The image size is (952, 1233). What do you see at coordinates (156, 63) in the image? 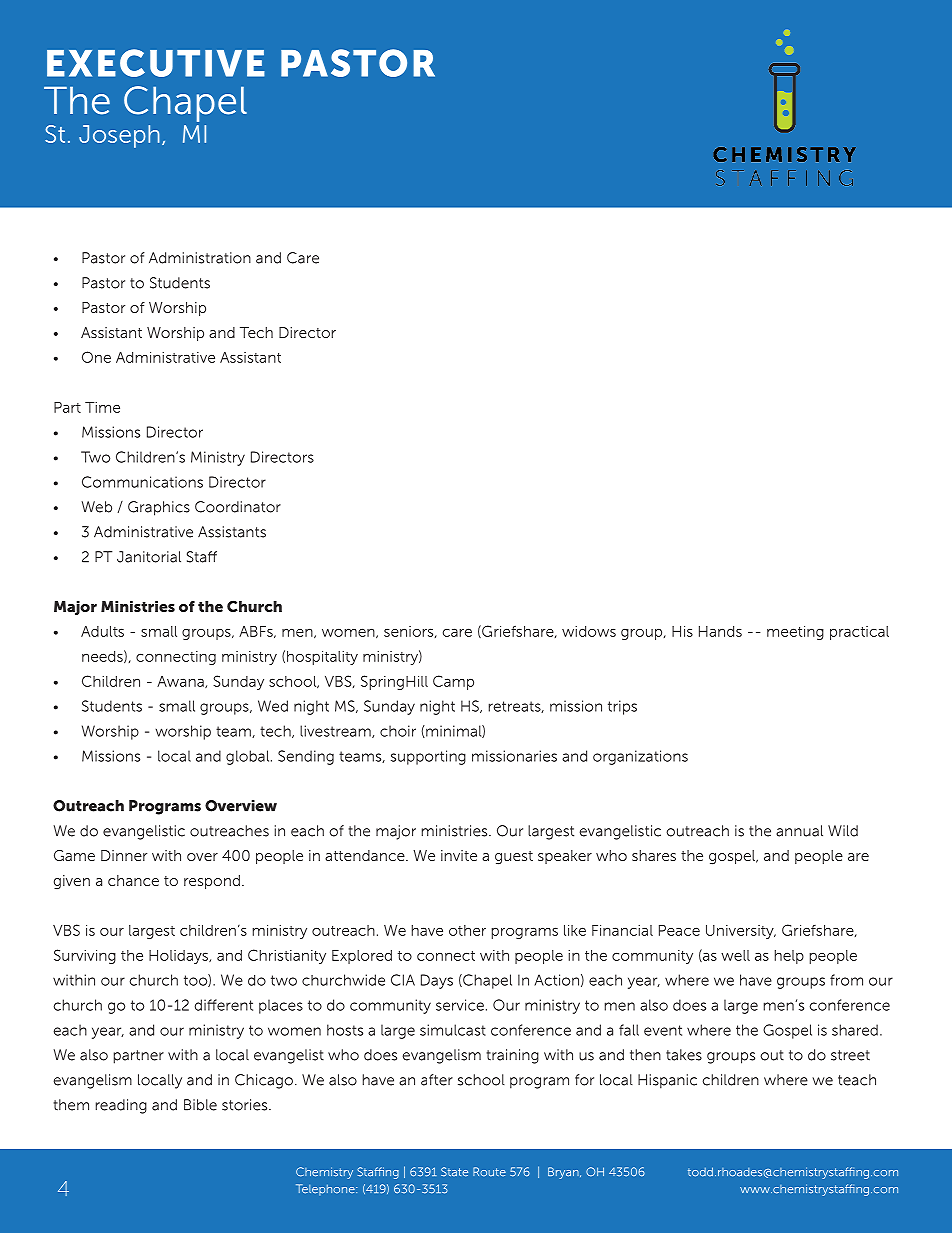
I see `EXECUTIVE` at bounding box center [156, 63].
